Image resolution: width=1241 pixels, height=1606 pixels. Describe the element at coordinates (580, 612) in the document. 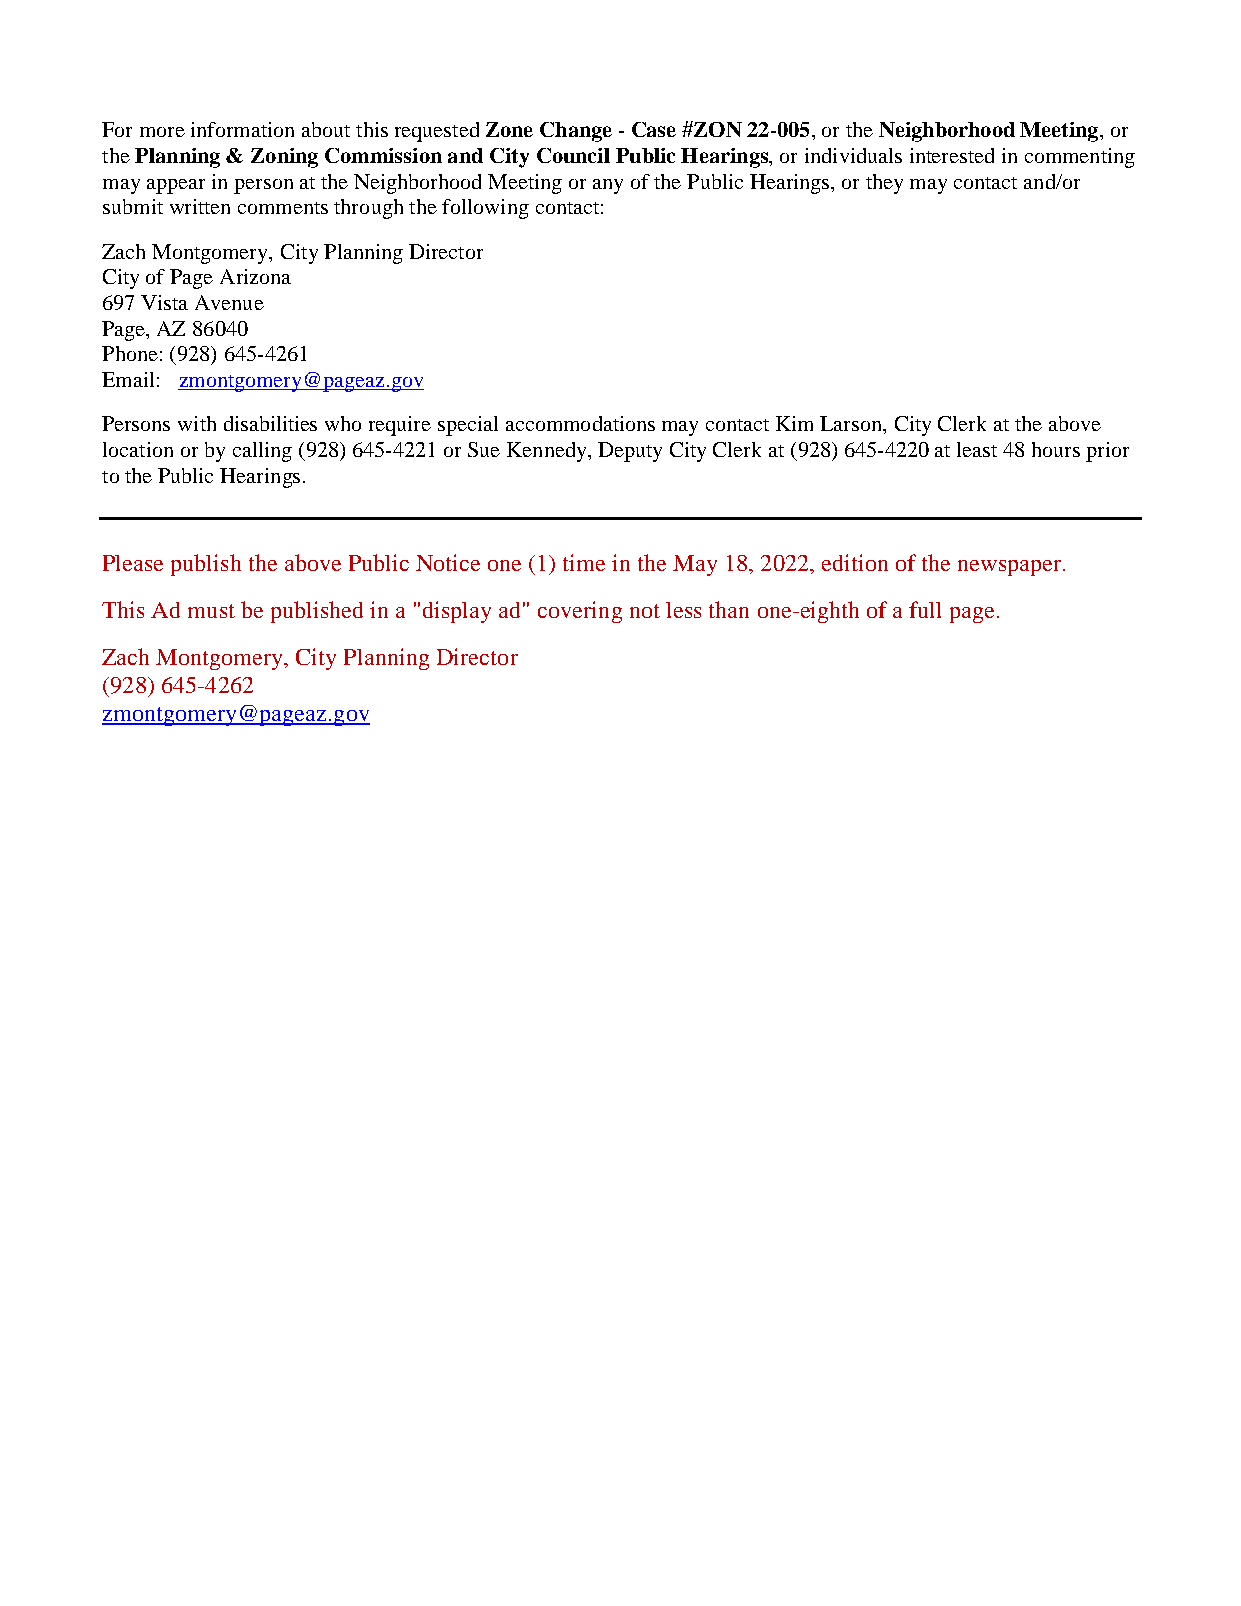

I see `covering` at that location.
